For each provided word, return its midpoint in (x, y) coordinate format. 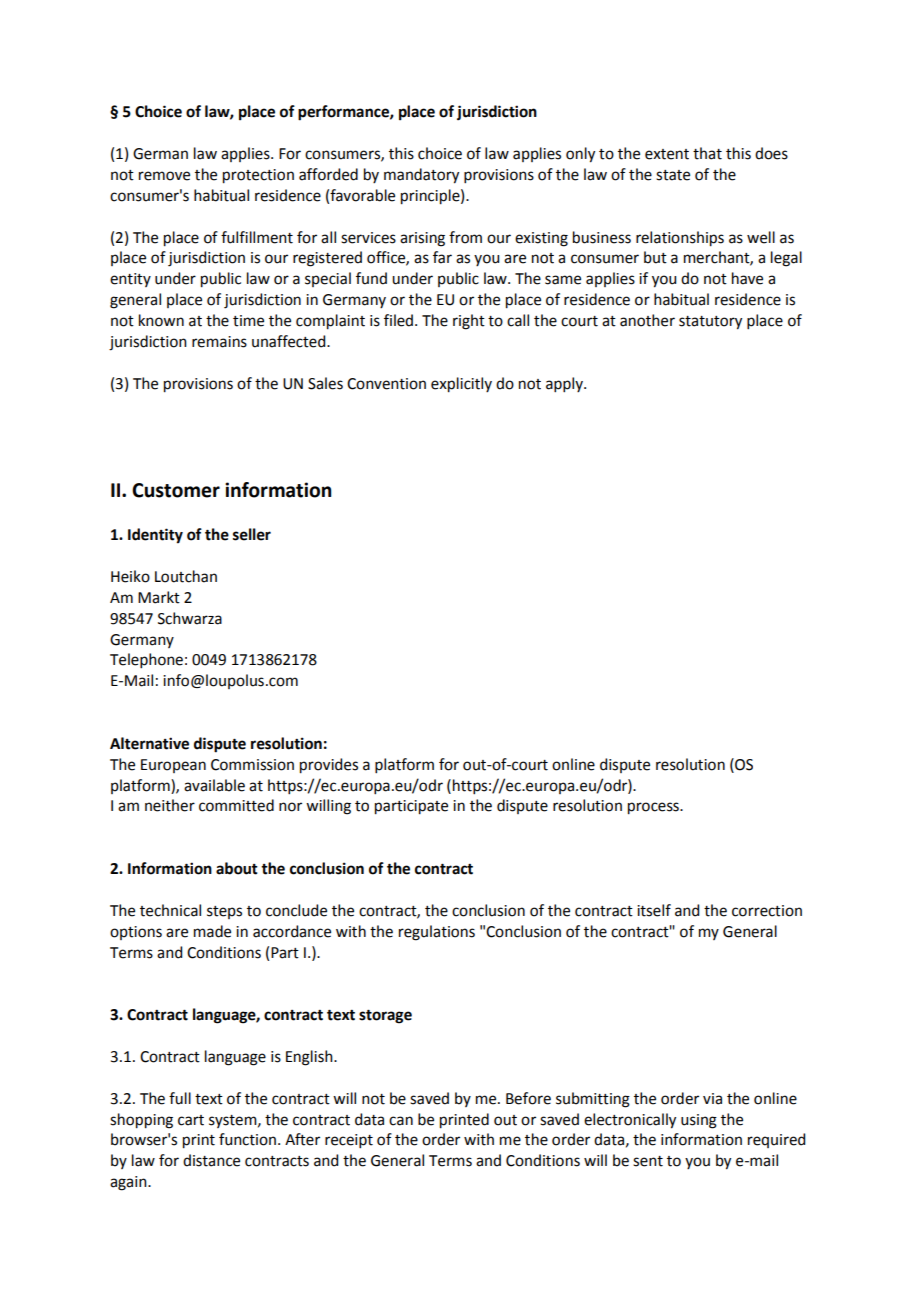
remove (164, 176)
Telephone (146, 660)
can (401, 1121)
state (673, 175)
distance (211, 1160)
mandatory (421, 176)
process (654, 808)
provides (329, 766)
